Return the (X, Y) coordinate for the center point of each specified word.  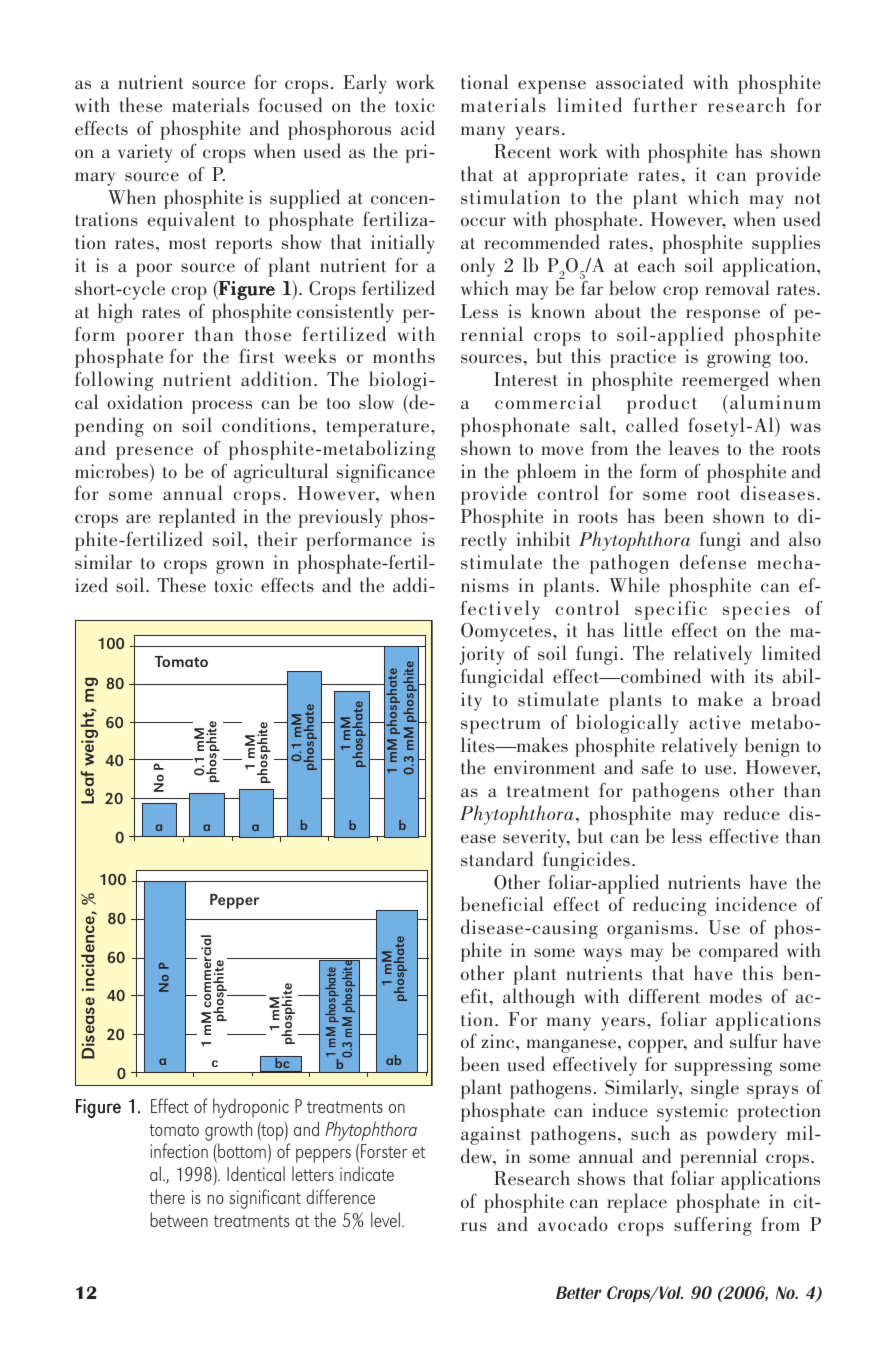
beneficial (502, 904)
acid (418, 128)
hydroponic (251, 1108)
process (222, 407)
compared (738, 952)
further (665, 104)
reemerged (725, 381)
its (763, 676)
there (167, 1196)
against (491, 1135)
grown (240, 567)
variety (145, 153)
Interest (526, 379)
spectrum (501, 726)
